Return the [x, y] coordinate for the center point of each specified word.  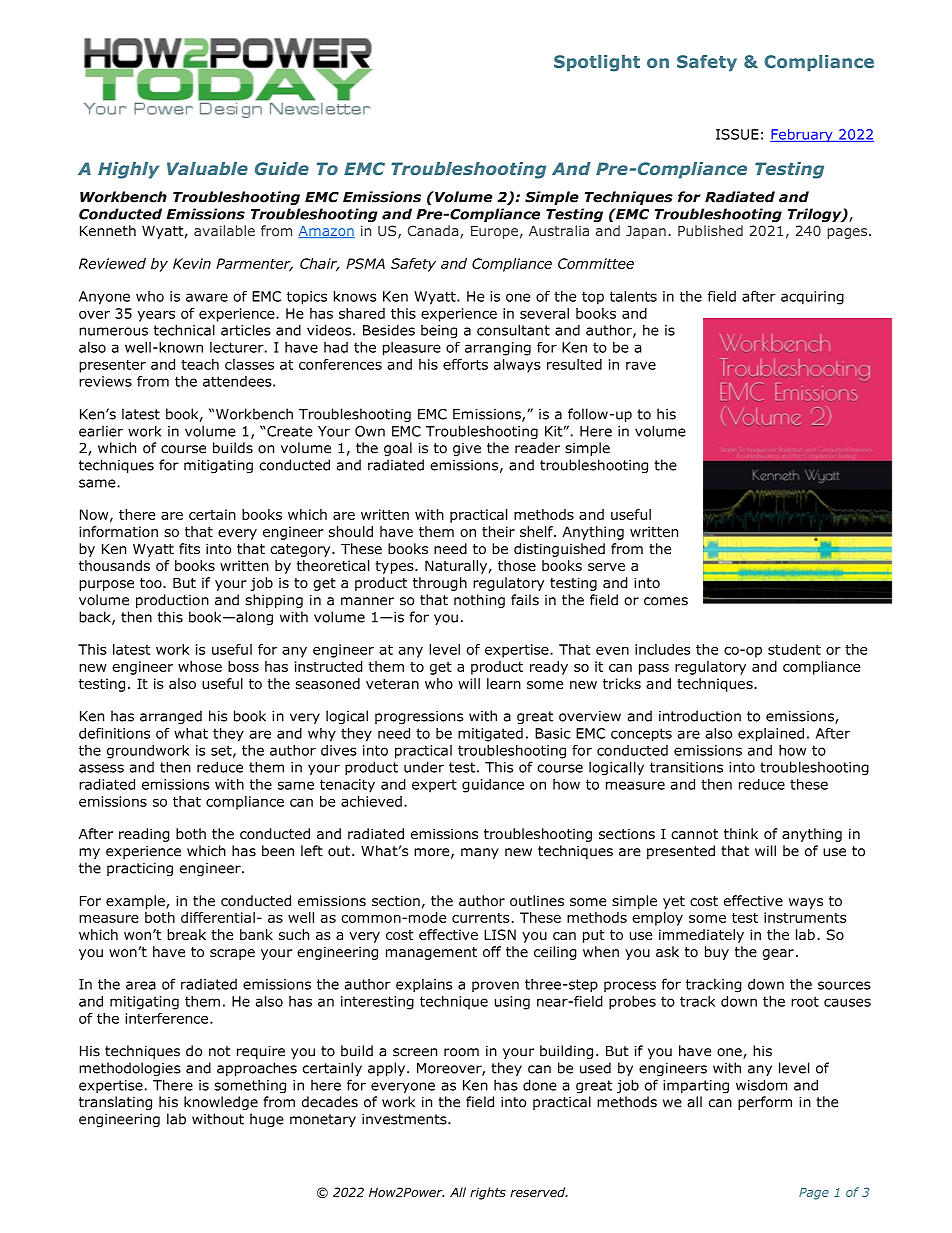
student [794, 649]
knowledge [221, 1103]
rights [488, 1193]
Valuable [207, 168]
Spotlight [597, 63]
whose [200, 666]
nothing [479, 601]
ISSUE [737, 134]
